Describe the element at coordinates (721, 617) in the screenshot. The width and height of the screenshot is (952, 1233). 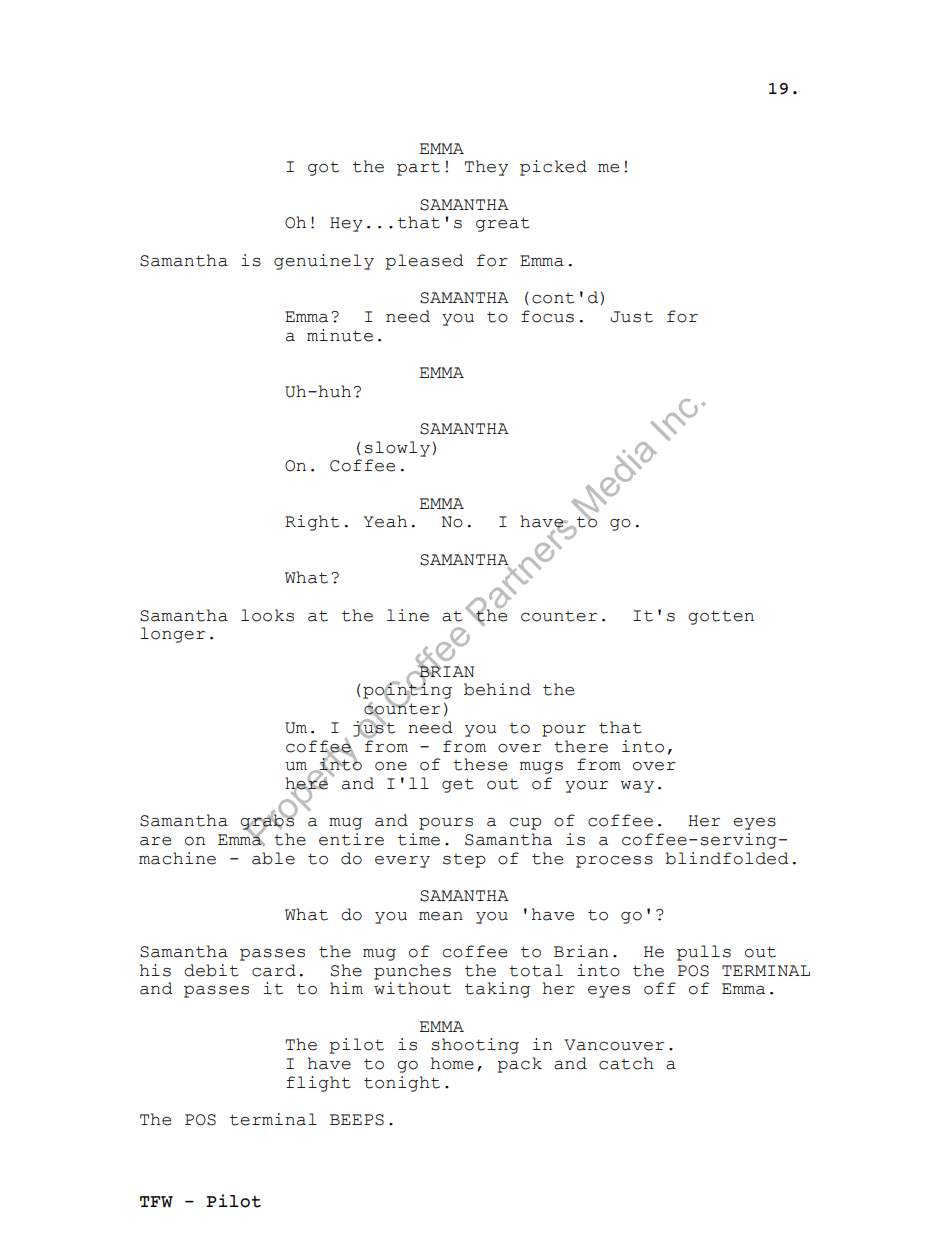
I see `gotten` at that location.
